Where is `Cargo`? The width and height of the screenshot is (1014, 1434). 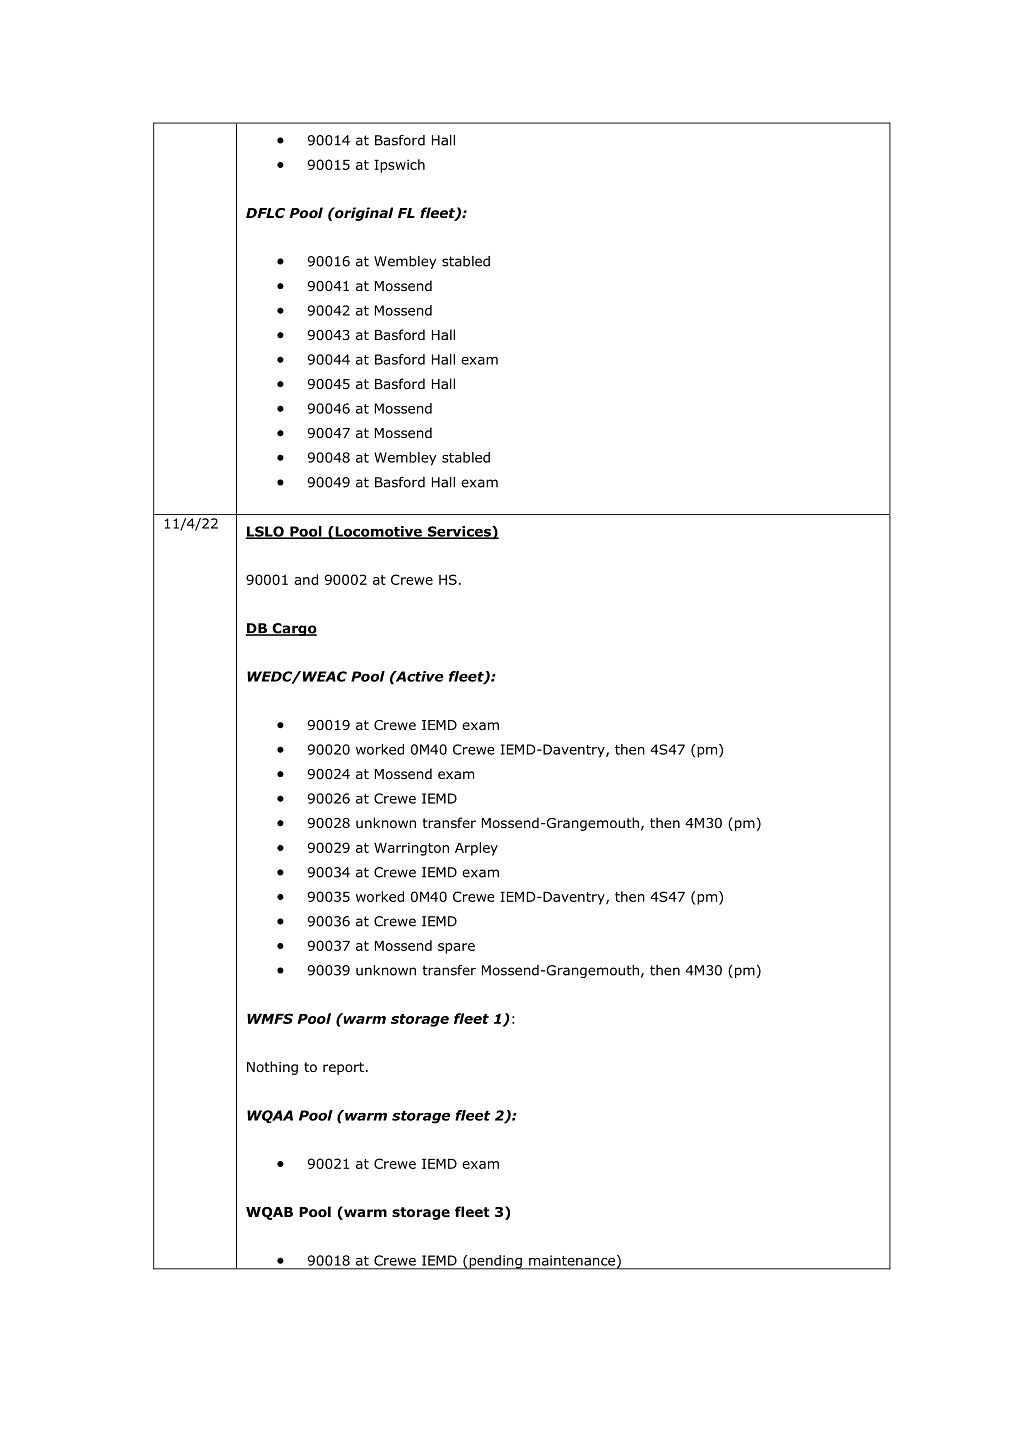
Cargo is located at coordinates (293, 629).
